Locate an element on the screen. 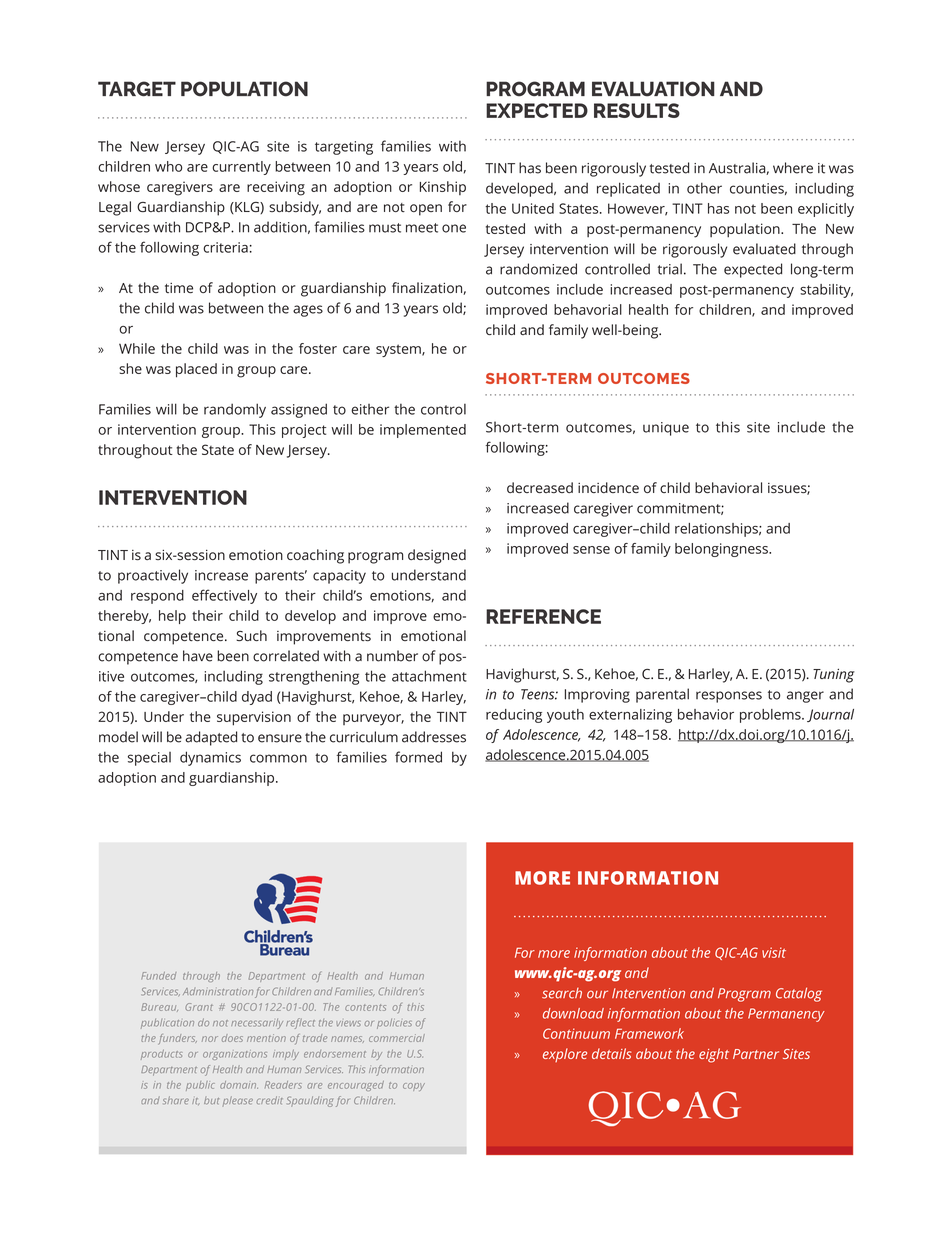 Image resolution: width=952 pixels, height=1233 pixels. copy is located at coordinates (414, 1087).
